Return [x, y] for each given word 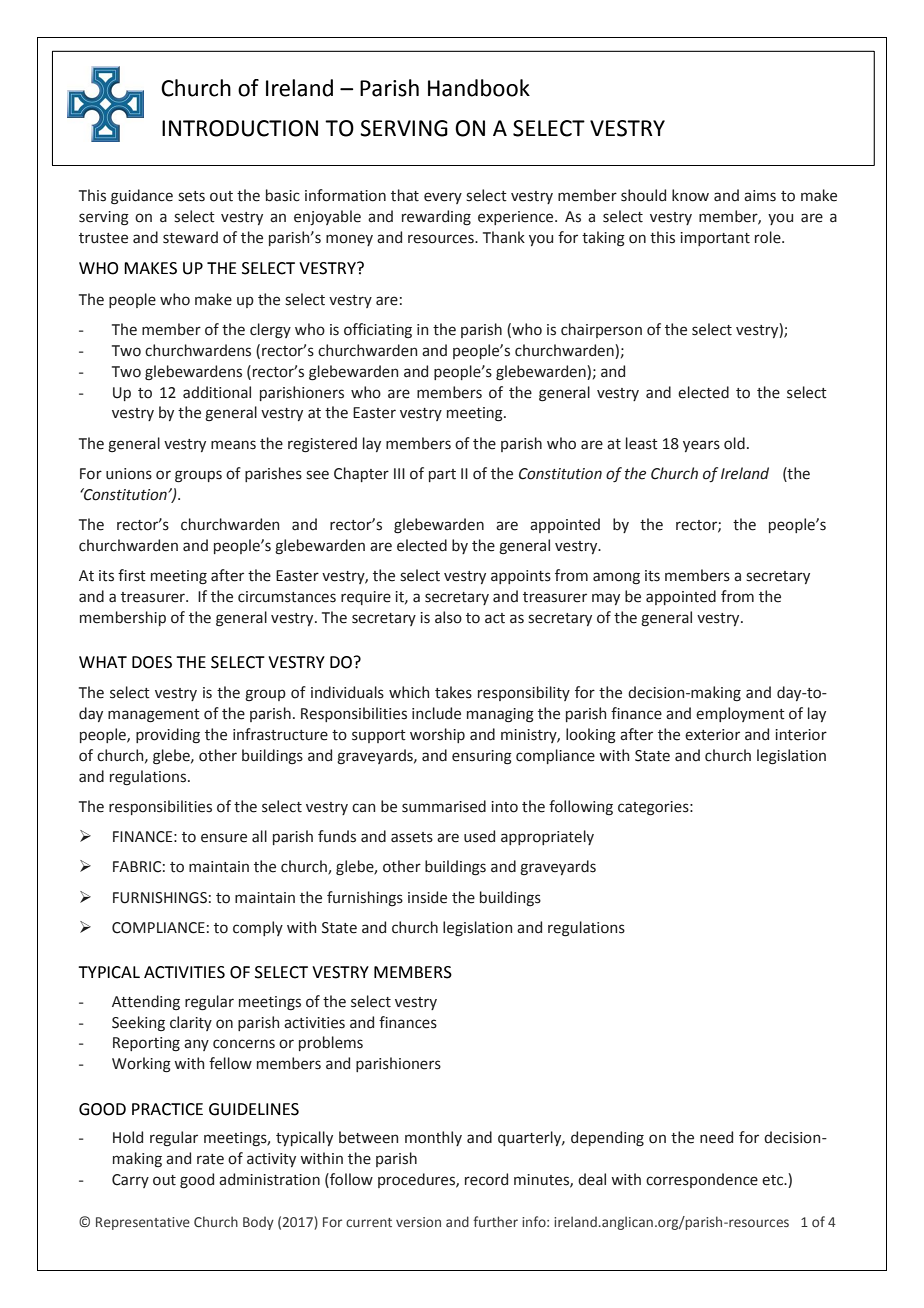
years [701, 446]
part [442, 475]
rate [210, 1159]
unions [129, 474]
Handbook [479, 88]
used [479, 836]
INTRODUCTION [240, 128]
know [690, 195]
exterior [712, 735]
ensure [224, 838]
